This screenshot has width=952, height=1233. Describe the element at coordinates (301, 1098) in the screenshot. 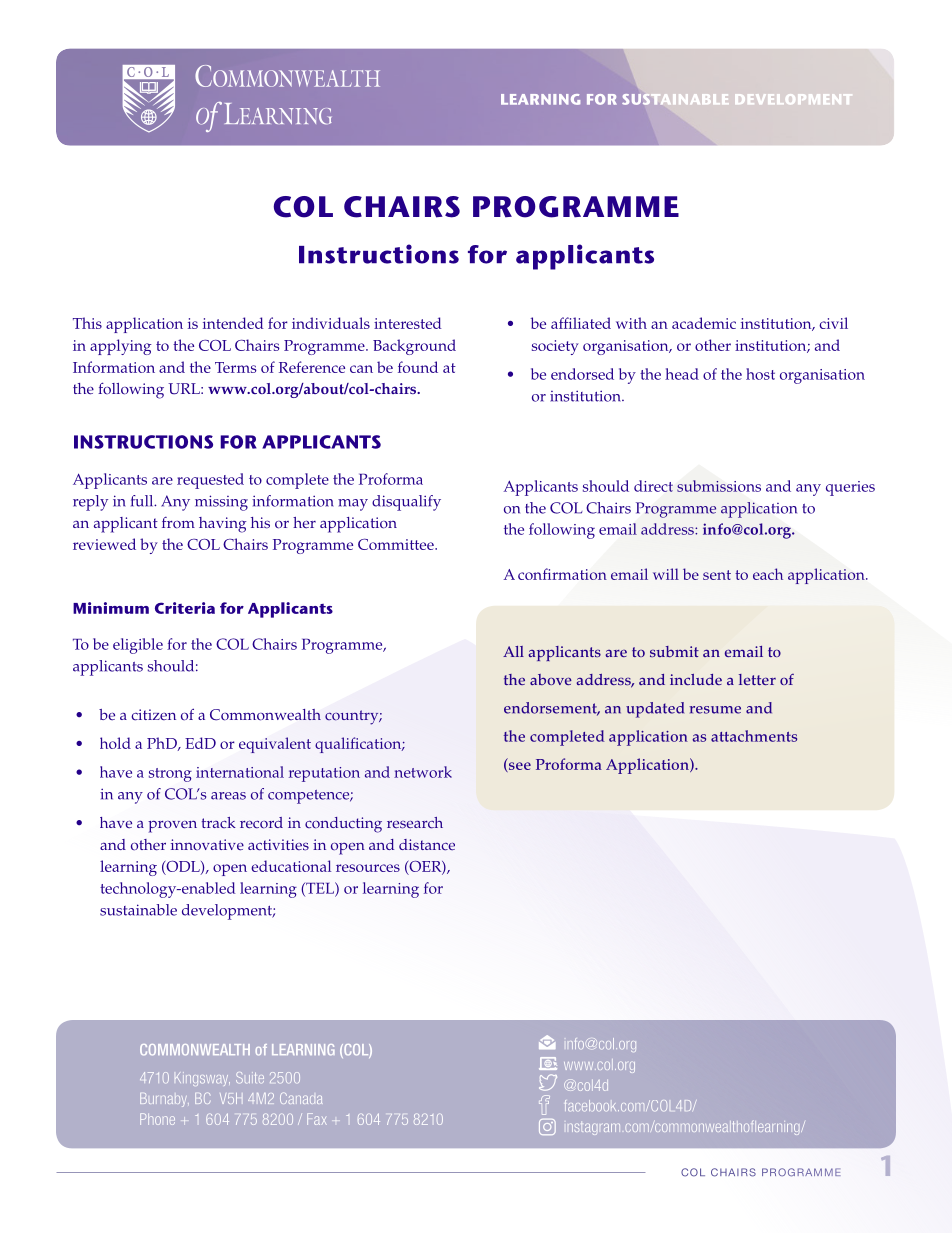

I see `Canada` at that location.
